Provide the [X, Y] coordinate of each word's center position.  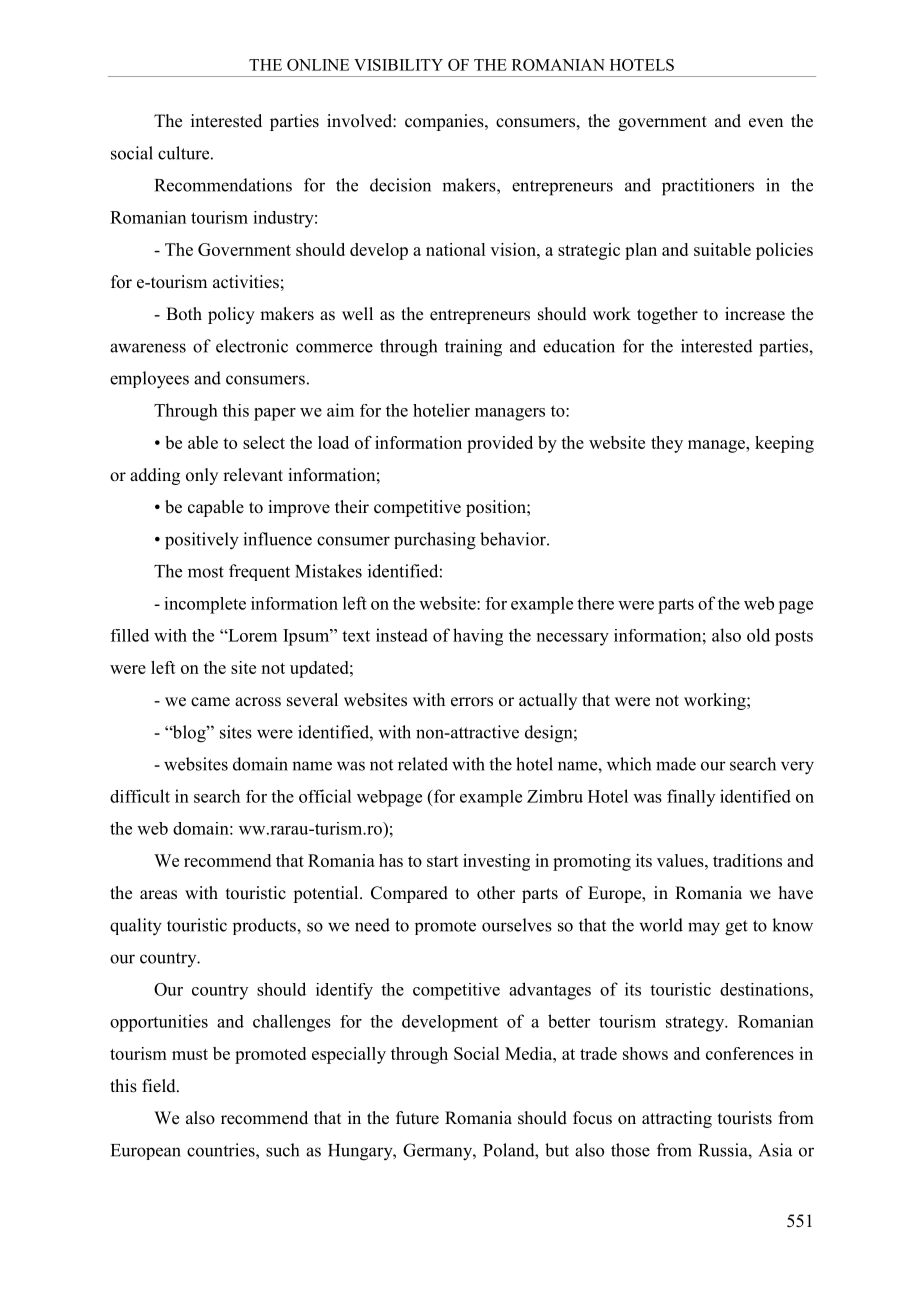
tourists [745, 1118]
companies [445, 122]
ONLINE [318, 65]
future [417, 1118]
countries [222, 1150]
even [766, 123]
